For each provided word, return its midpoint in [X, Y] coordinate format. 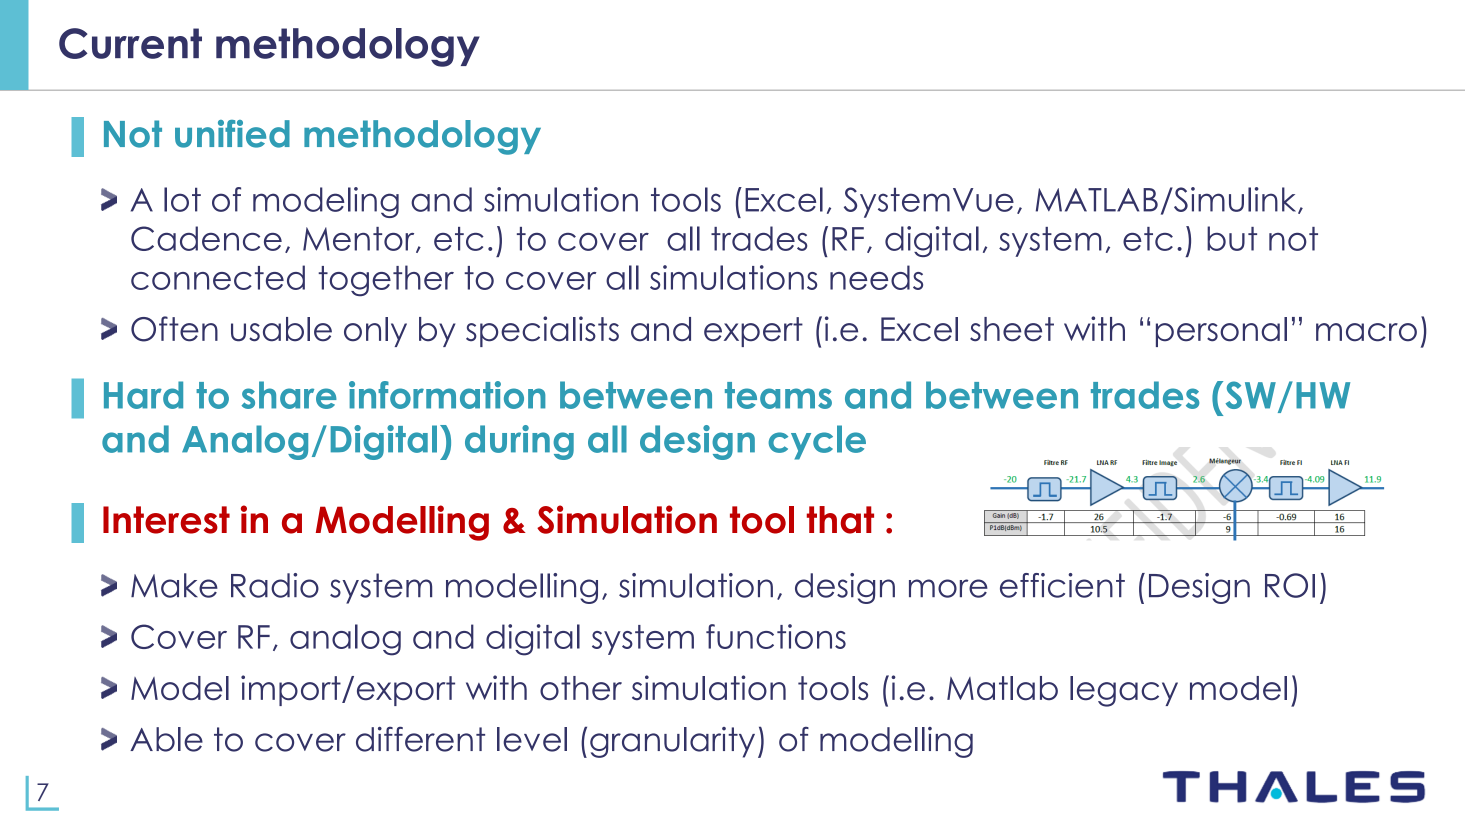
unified [232, 134]
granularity [672, 742]
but [1232, 238]
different [420, 739]
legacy [1124, 691]
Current [130, 43]
